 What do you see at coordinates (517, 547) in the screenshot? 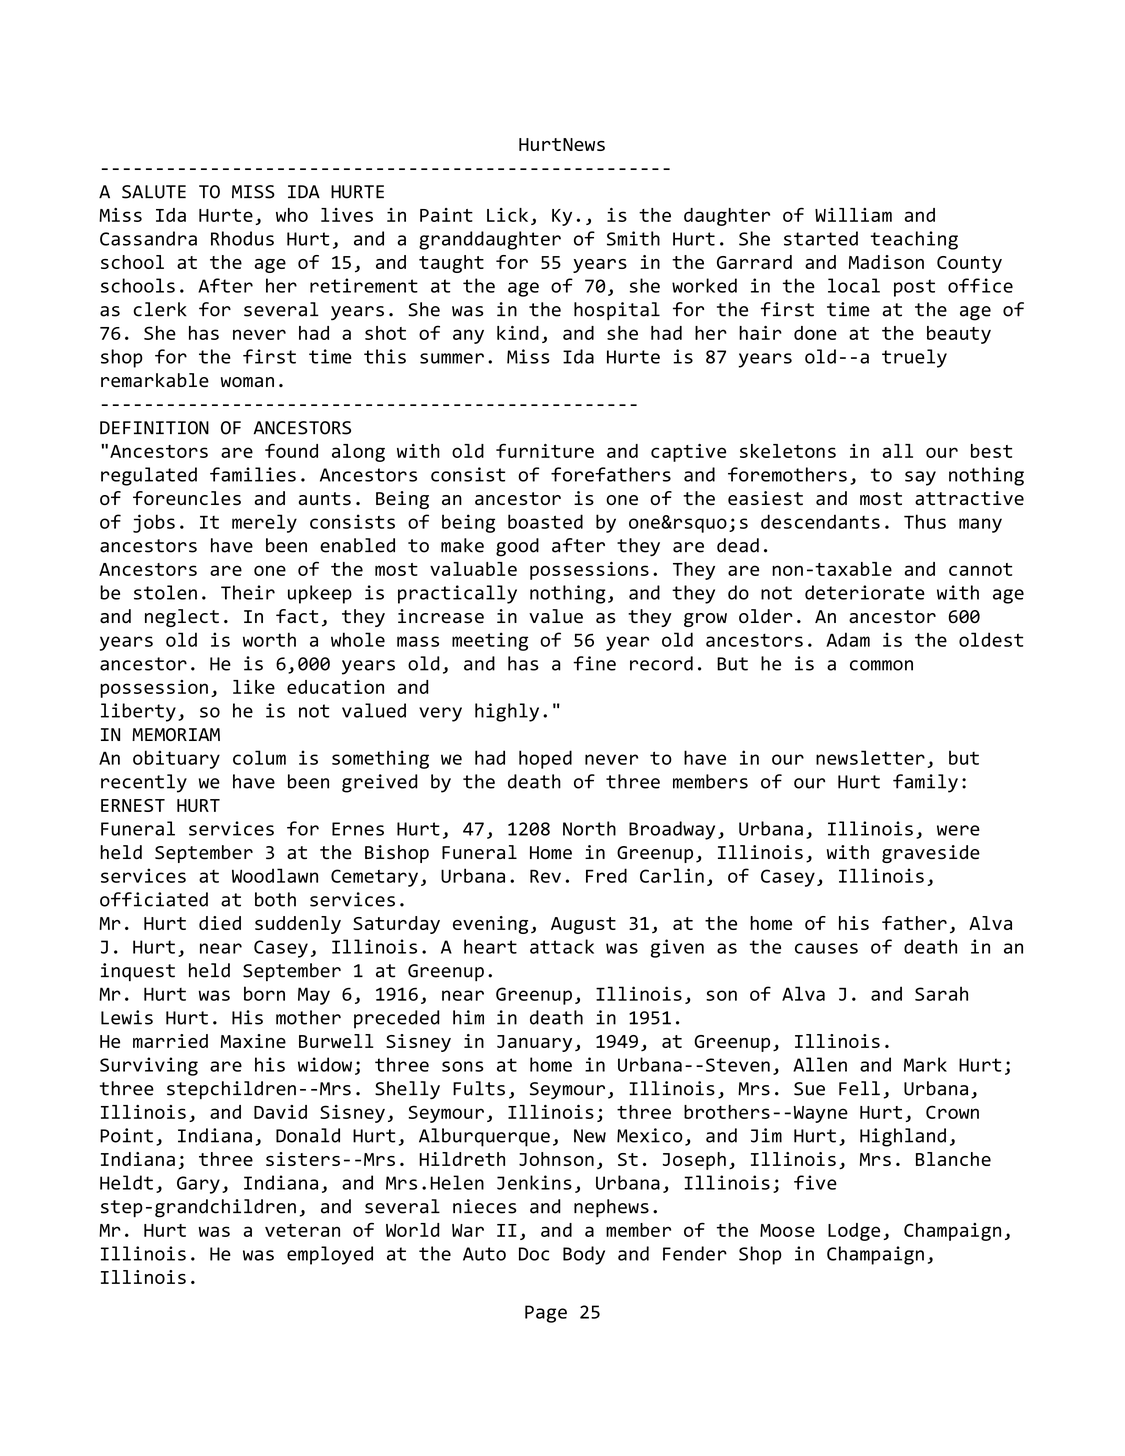
I see `good` at bounding box center [517, 547].
